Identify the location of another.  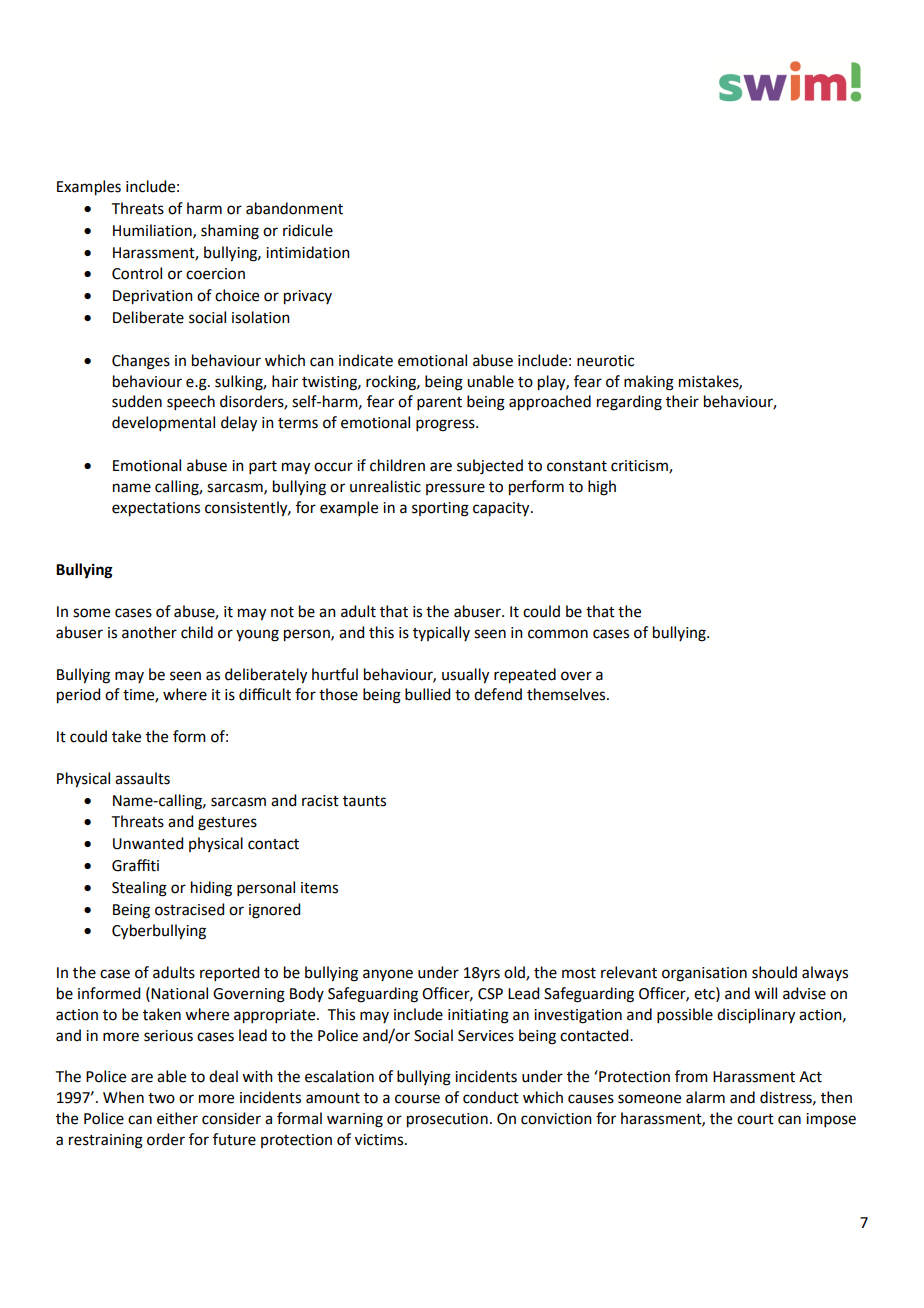
(149, 632).
